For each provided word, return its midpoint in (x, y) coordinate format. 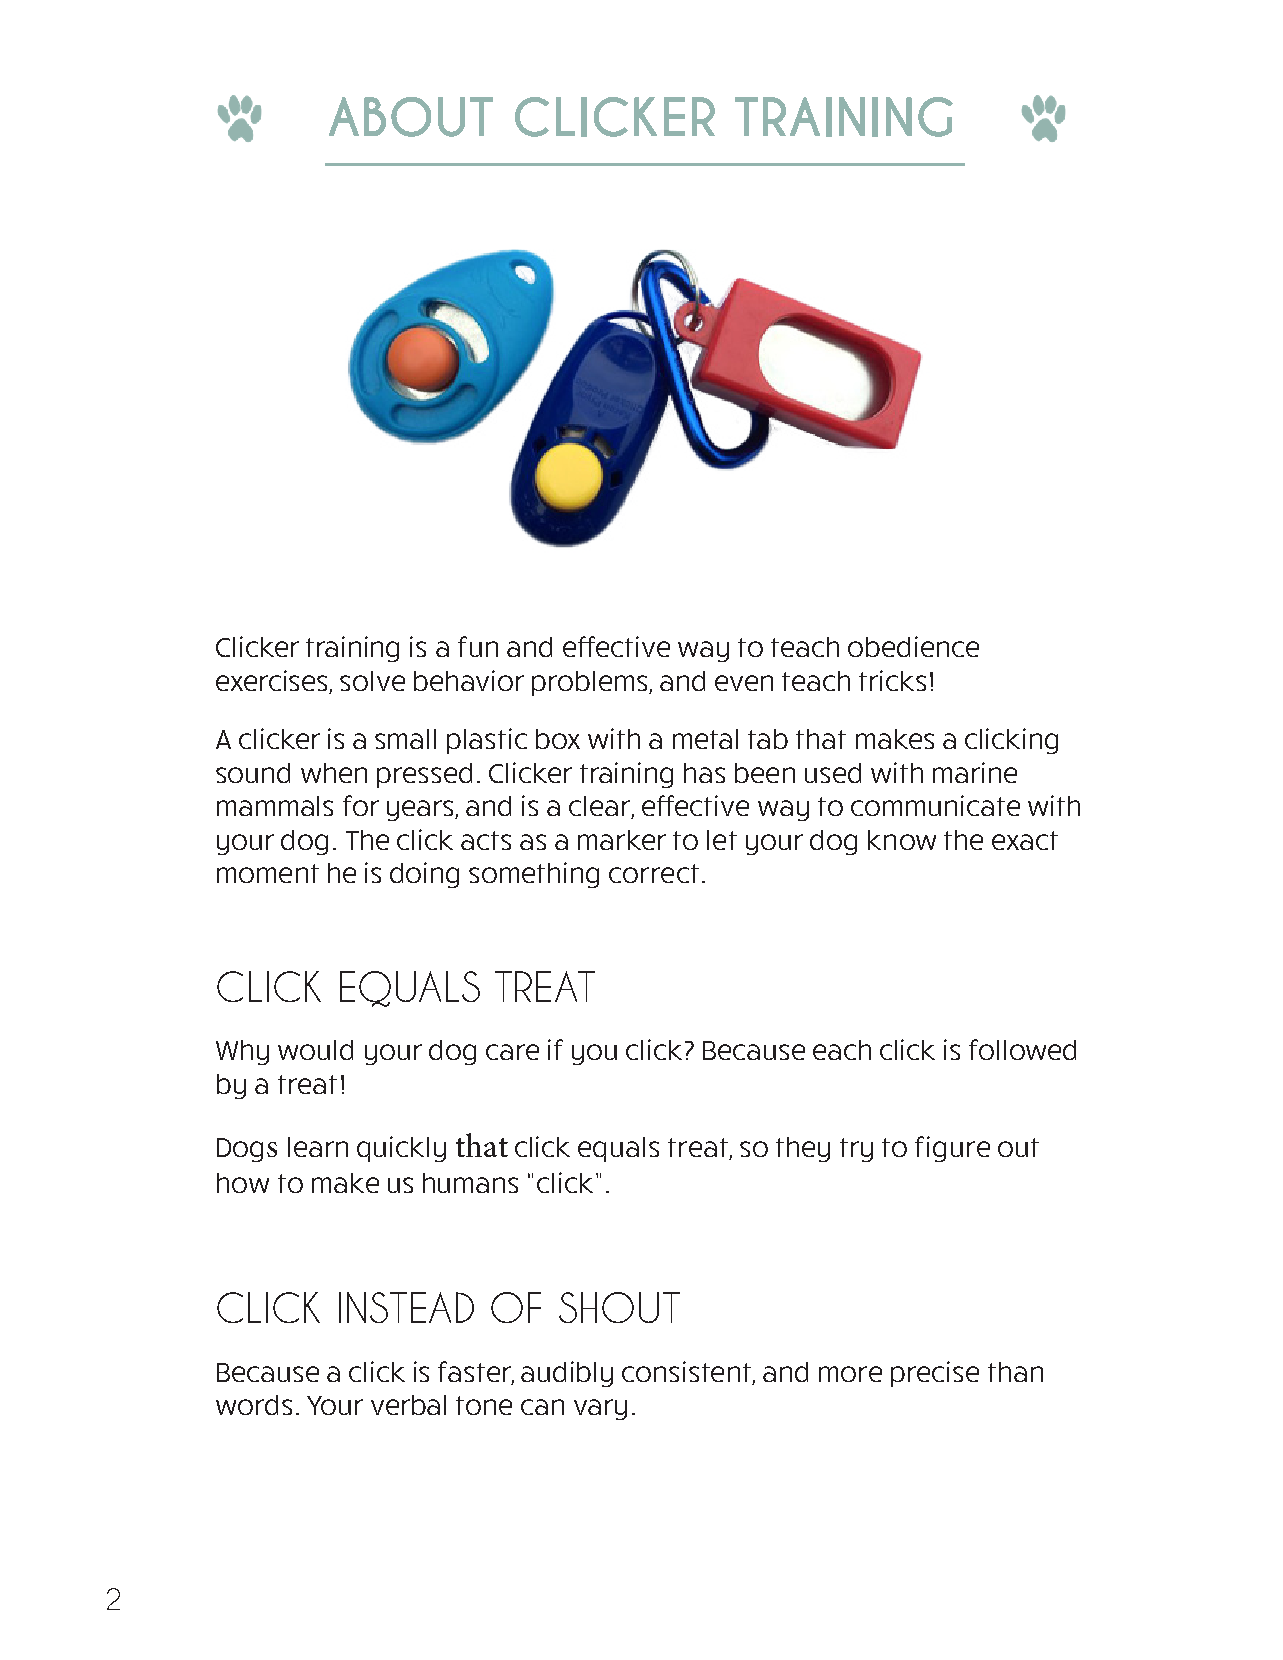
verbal (408, 1405)
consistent (686, 1371)
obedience (913, 646)
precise (935, 1374)
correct (654, 873)
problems (591, 683)
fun (478, 646)
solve (372, 681)
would (315, 1050)
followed (1022, 1049)
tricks (892, 680)
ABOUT (411, 117)
